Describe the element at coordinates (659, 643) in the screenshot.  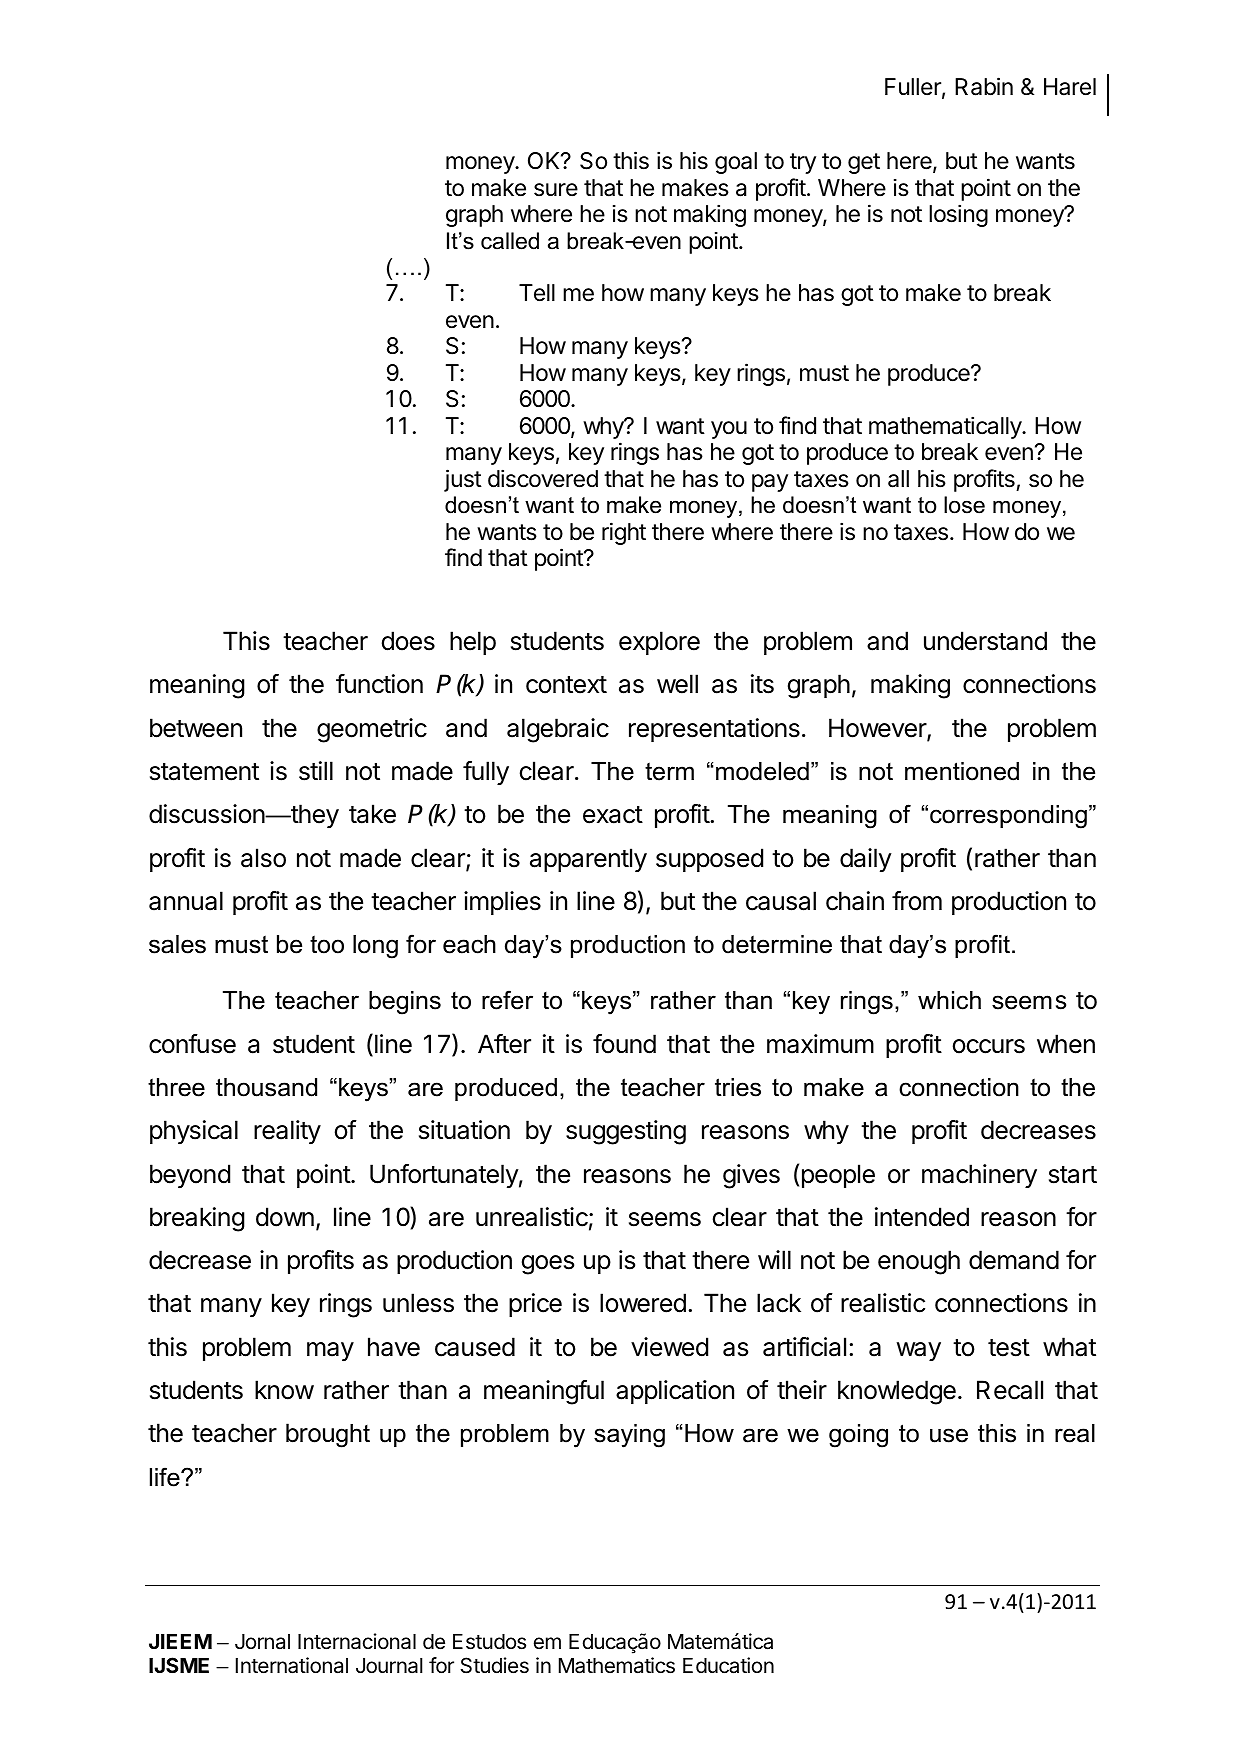
I see `explore` at that location.
